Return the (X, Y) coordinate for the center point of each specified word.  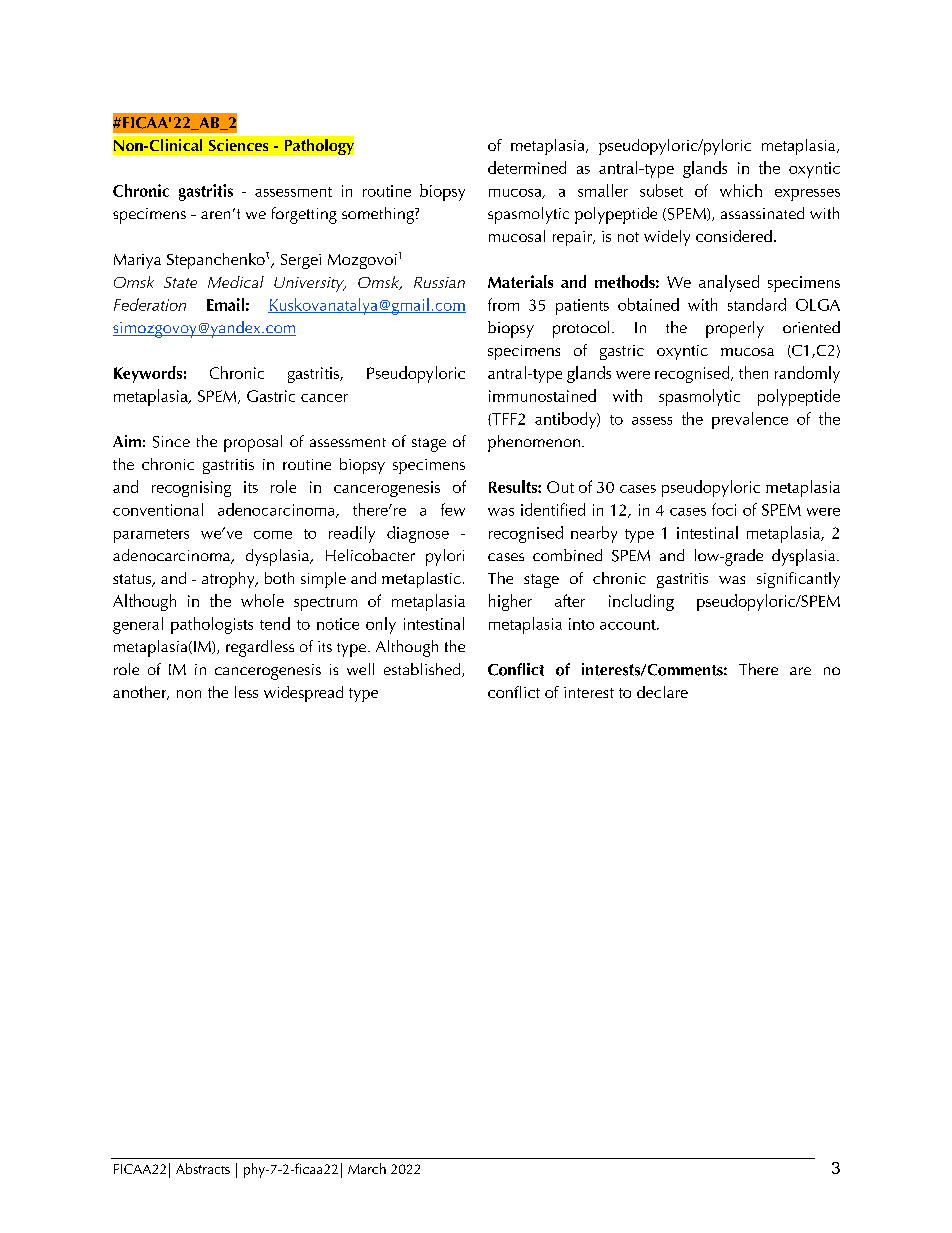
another (141, 693)
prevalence (750, 420)
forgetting (304, 215)
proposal (253, 443)
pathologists (212, 625)
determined (527, 167)
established (423, 670)
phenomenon (534, 443)
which (741, 190)
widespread (303, 694)
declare (662, 692)
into (581, 624)
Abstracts (203, 1168)
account (629, 625)
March (367, 1168)
